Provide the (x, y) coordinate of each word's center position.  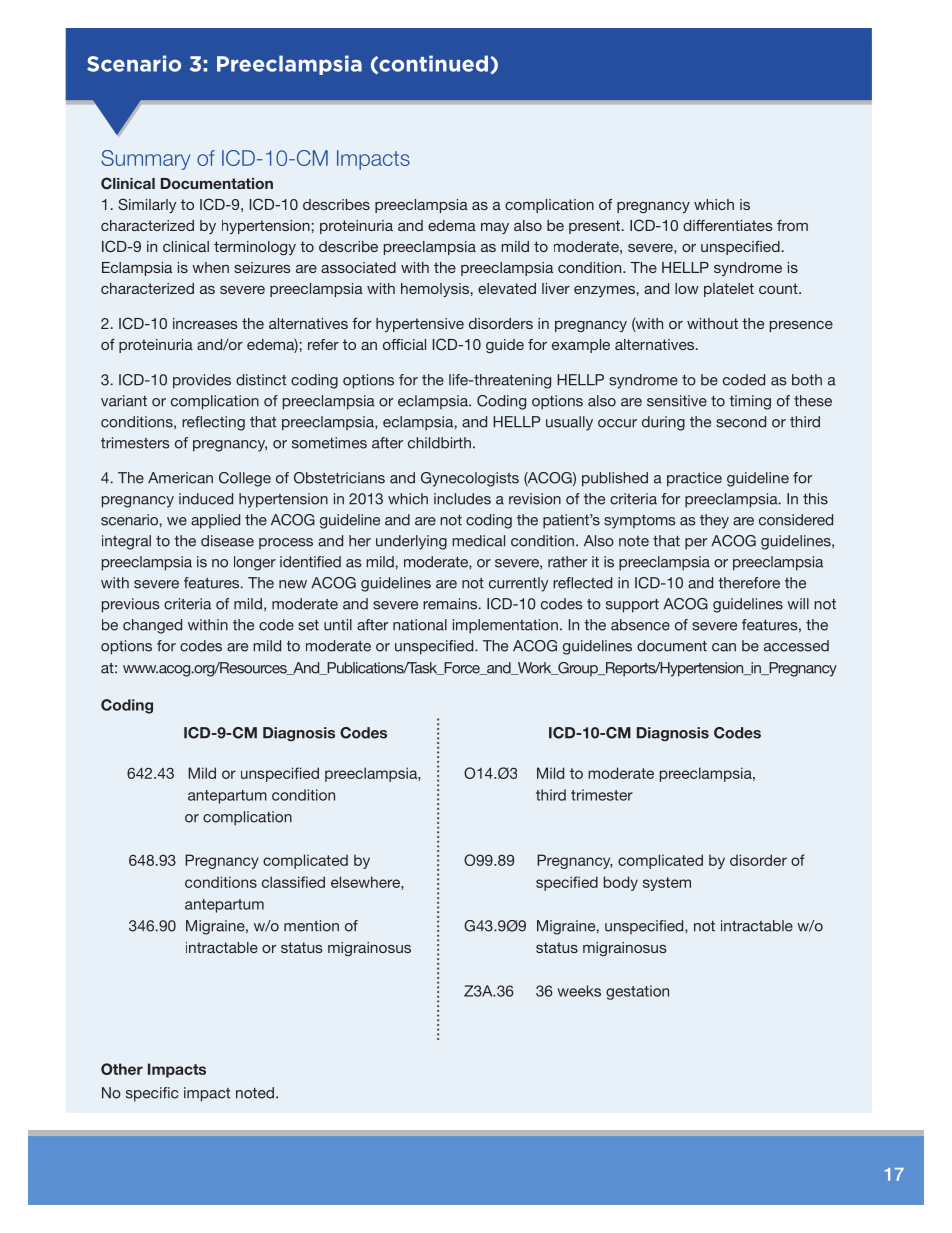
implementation (505, 626)
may (495, 228)
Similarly (147, 205)
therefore (749, 583)
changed (152, 626)
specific (152, 1094)
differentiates (728, 225)
